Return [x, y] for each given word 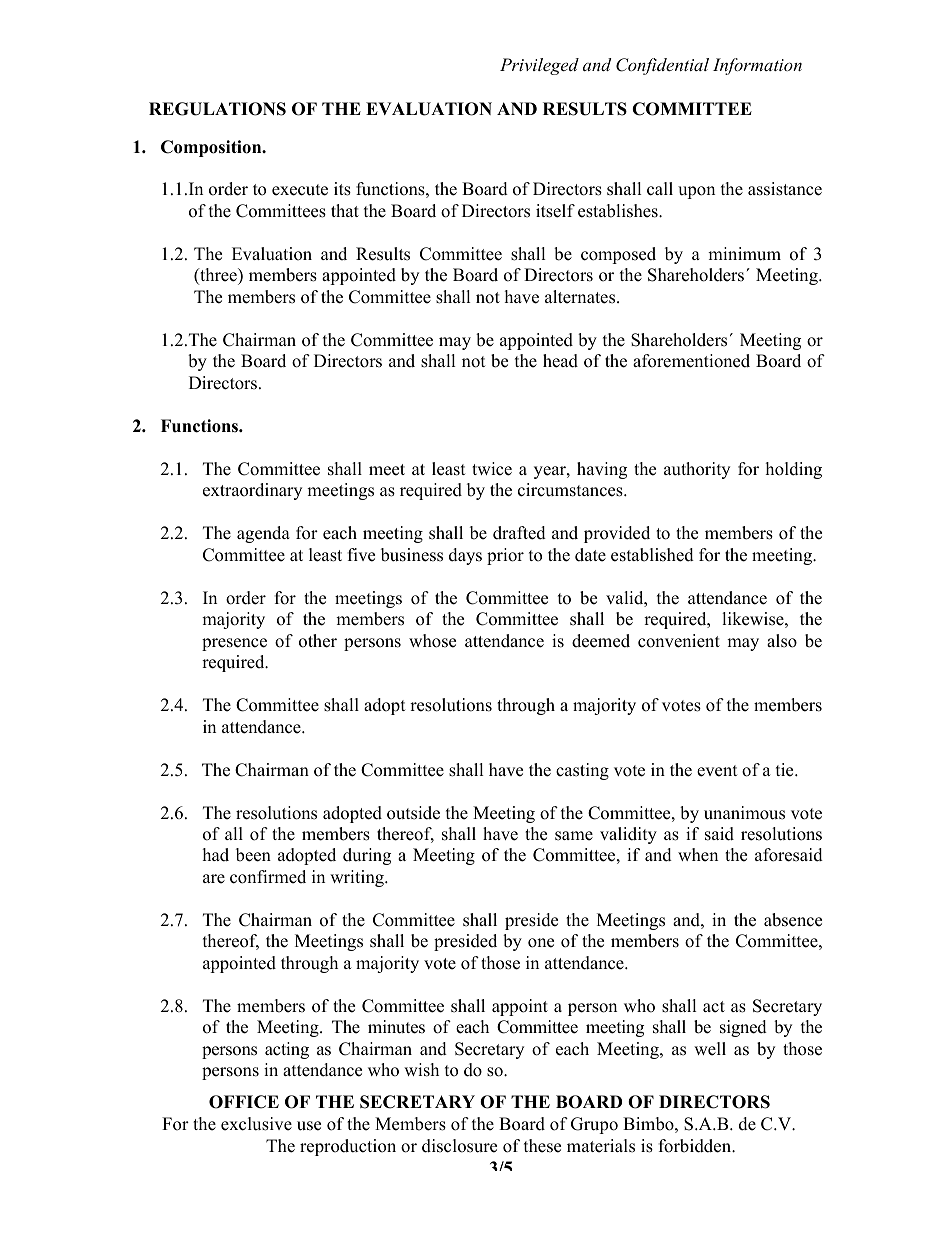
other [318, 641]
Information [757, 66]
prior [505, 556]
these [542, 1146]
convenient [679, 641]
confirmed [268, 877]
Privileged [539, 66]
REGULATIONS [217, 109]
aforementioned [691, 361]
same [574, 836]
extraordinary [252, 491]
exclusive [256, 1124]
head [560, 361]
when [698, 855]
